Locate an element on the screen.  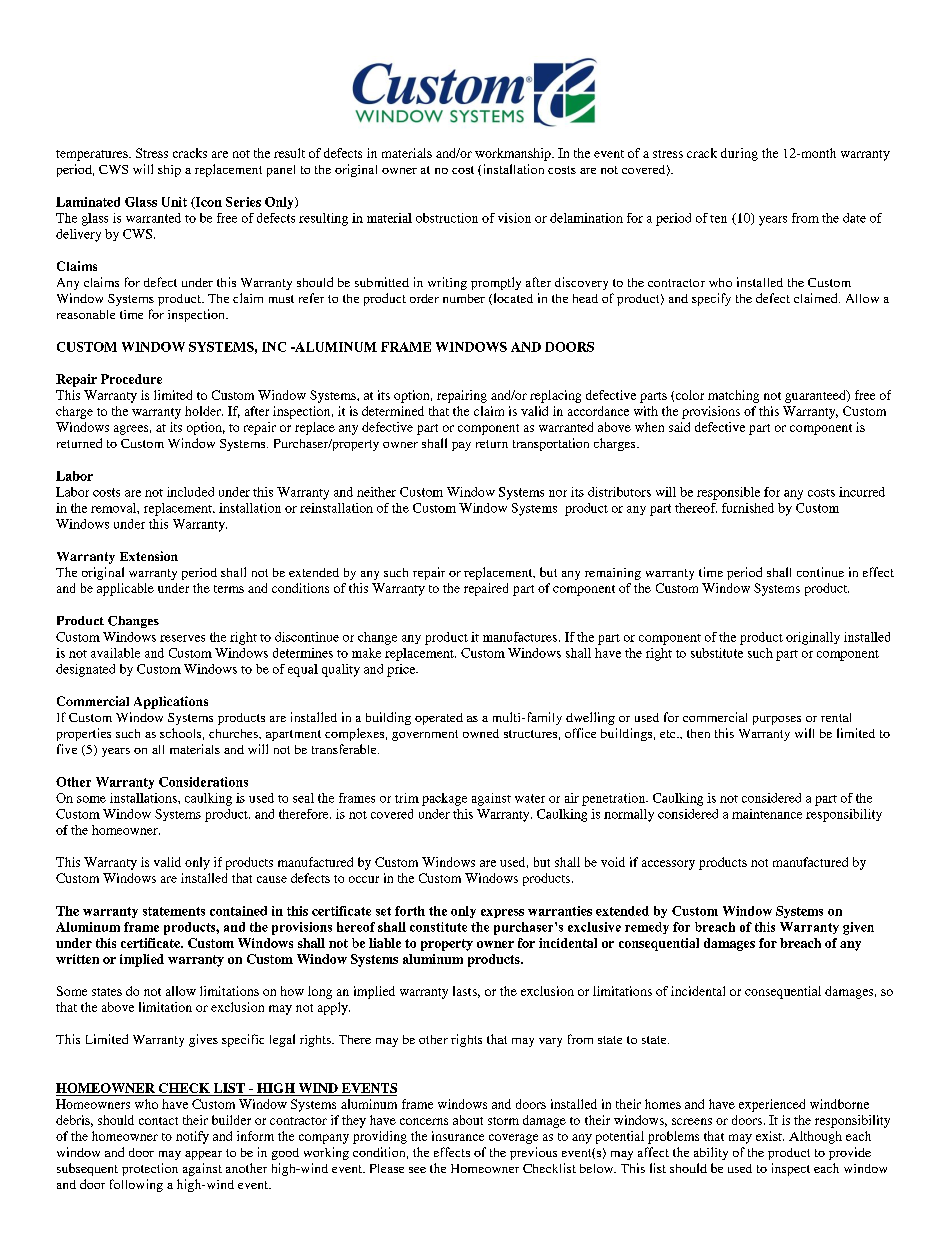
obstruction is located at coordinates (447, 218).
